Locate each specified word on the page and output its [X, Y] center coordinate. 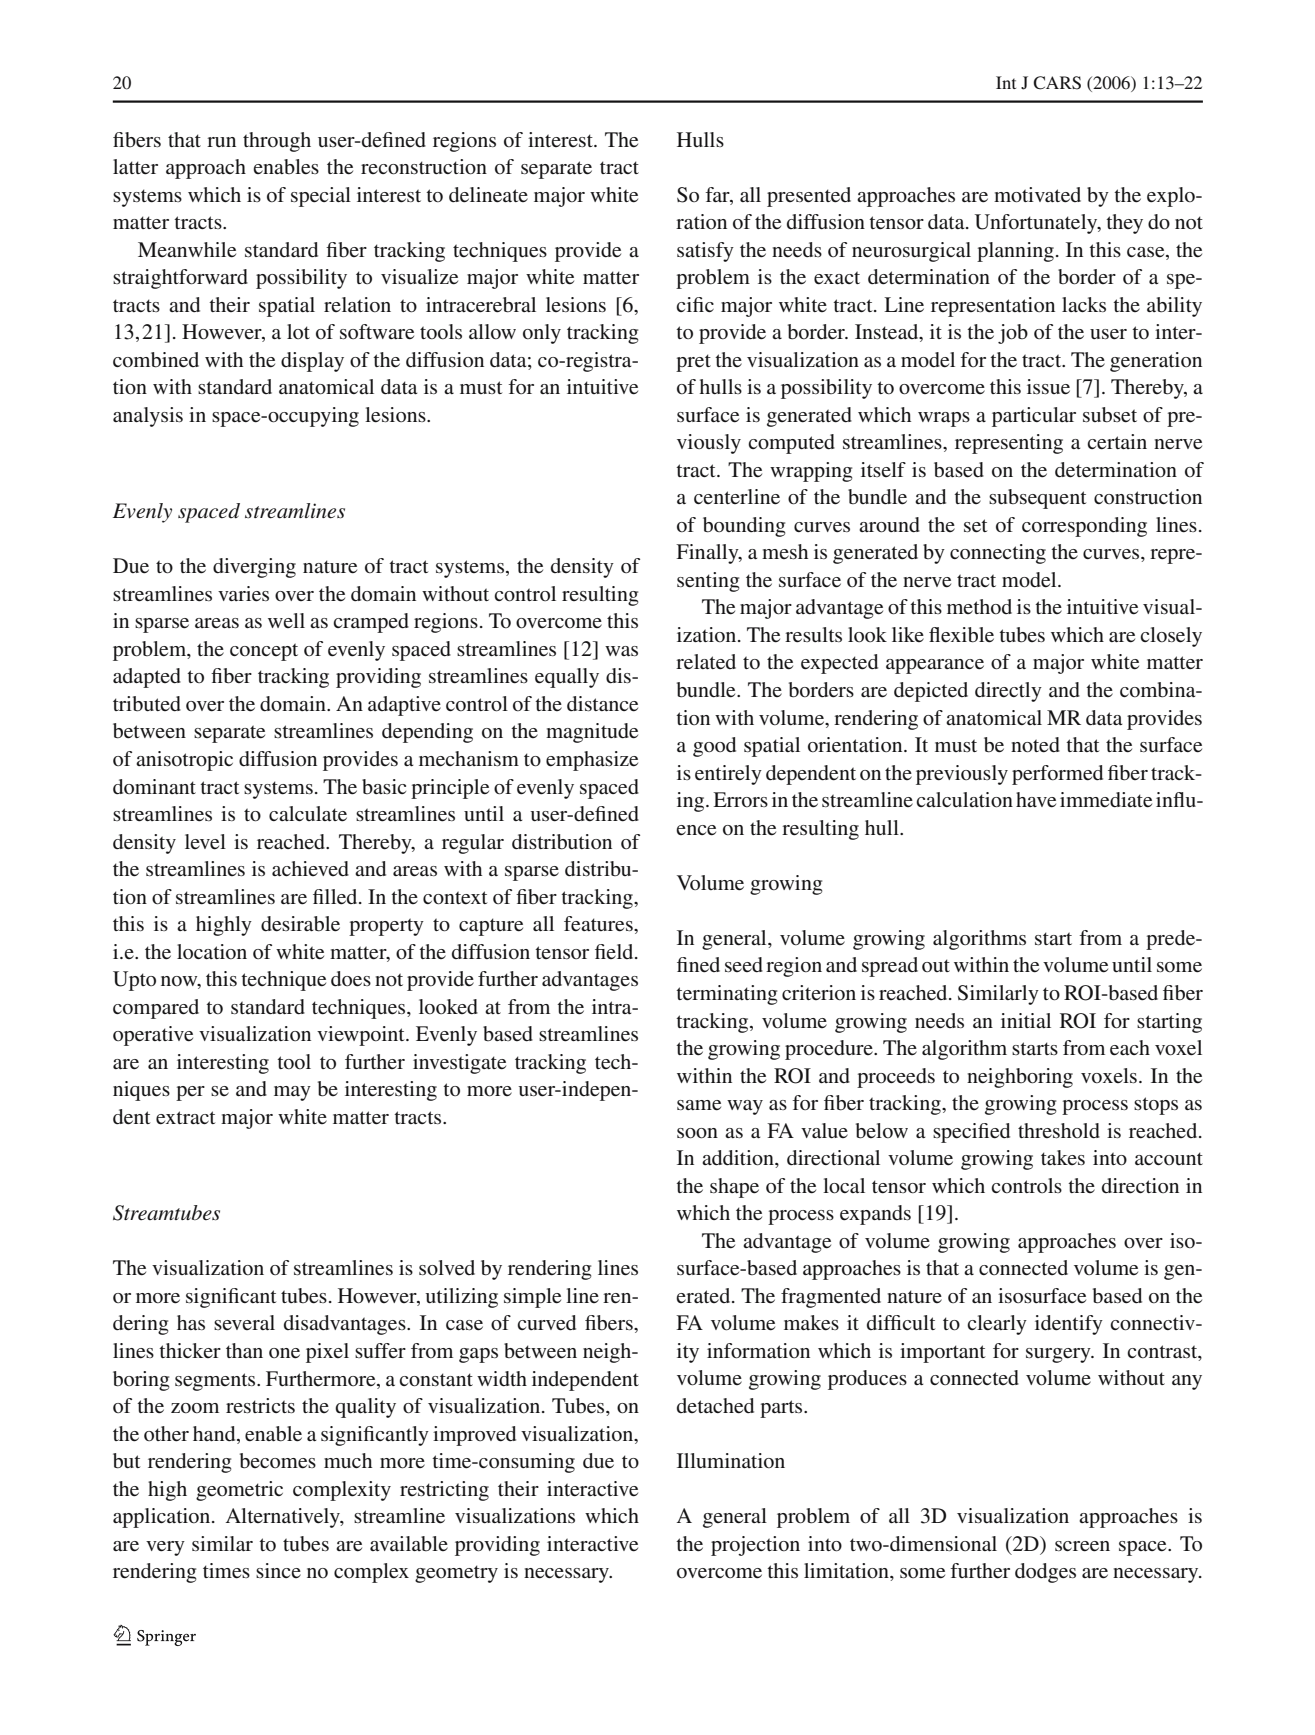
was [621, 651]
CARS [1057, 83]
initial [1026, 1020]
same [699, 1105]
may [292, 1093]
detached [715, 1406]
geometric [239, 1491]
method [979, 607]
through [277, 142]
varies [243, 594]
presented [809, 197]
